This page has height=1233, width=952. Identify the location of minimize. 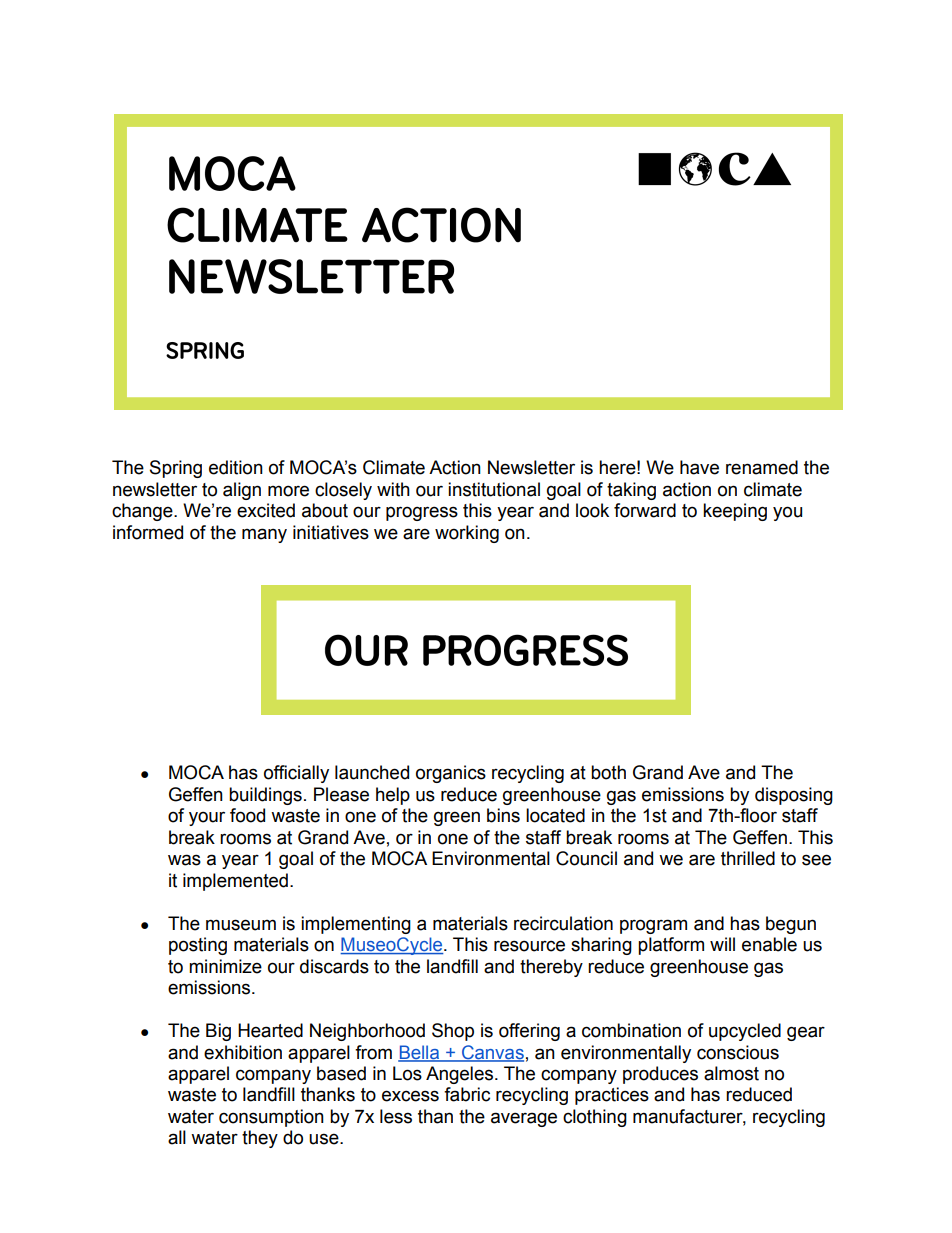
(225, 966).
